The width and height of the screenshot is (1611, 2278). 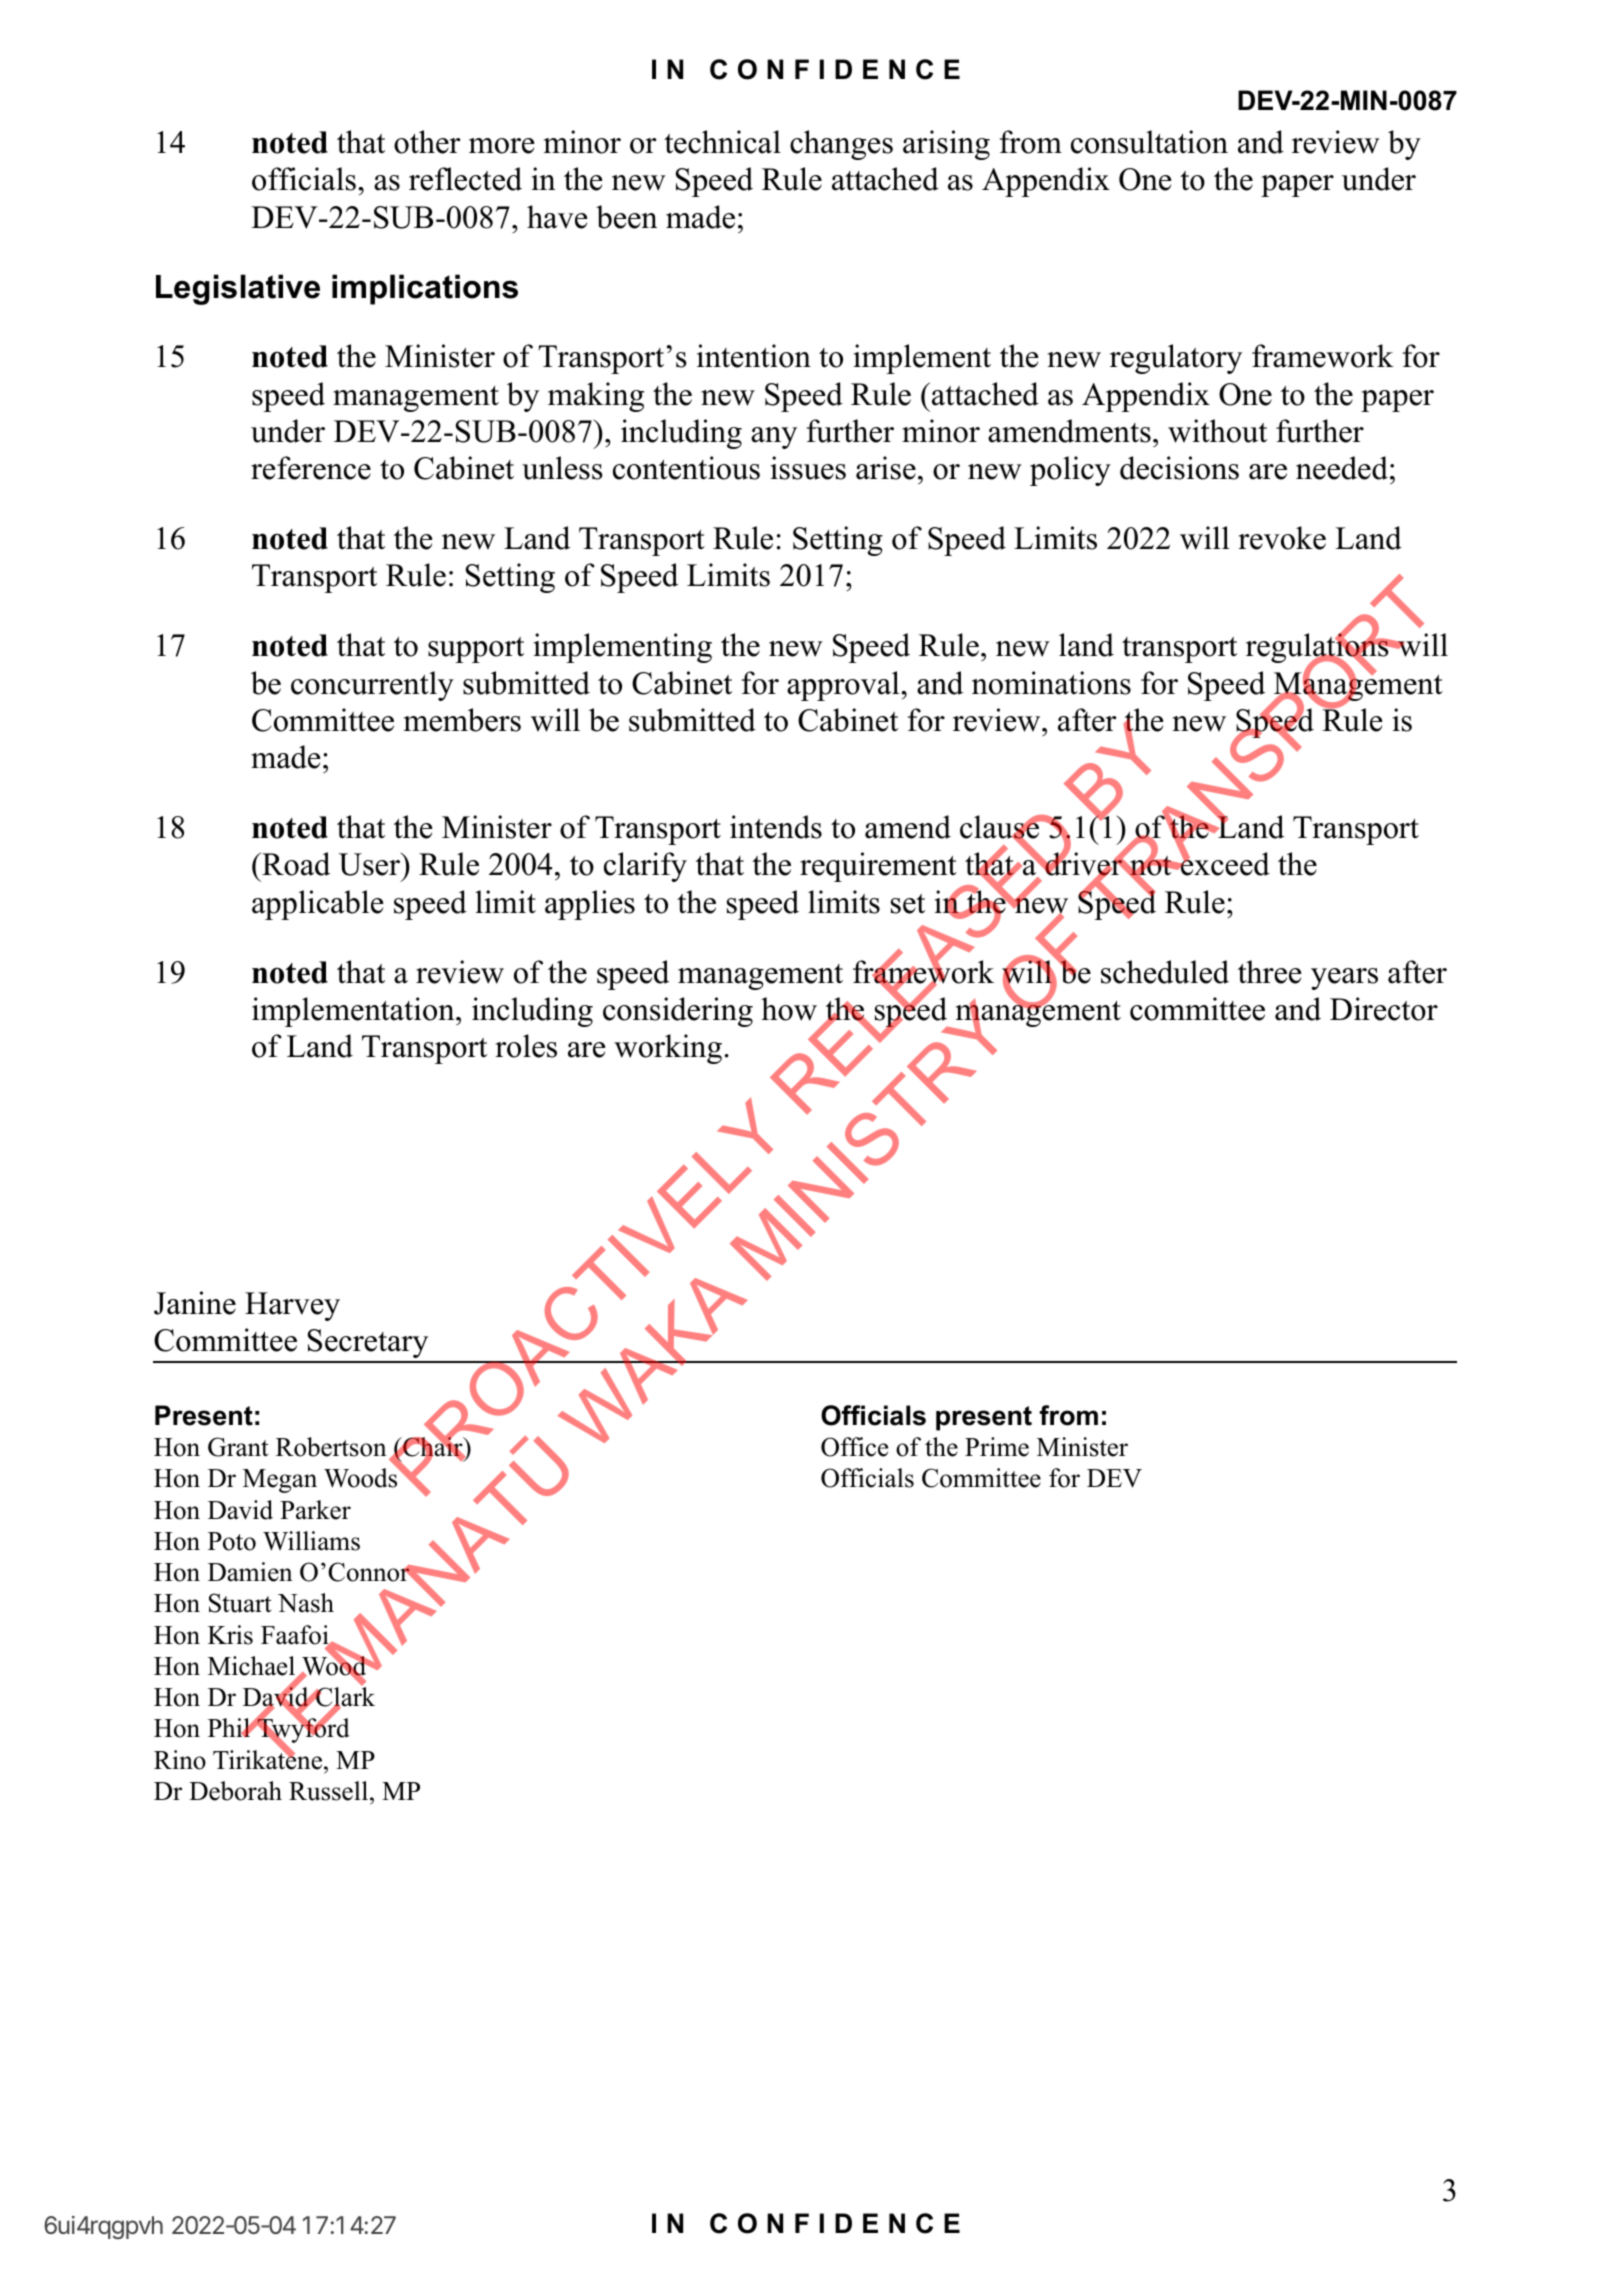 What do you see at coordinates (1149, 142) in the screenshot?
I see `consultation` at bounding box center [1149, 142].
